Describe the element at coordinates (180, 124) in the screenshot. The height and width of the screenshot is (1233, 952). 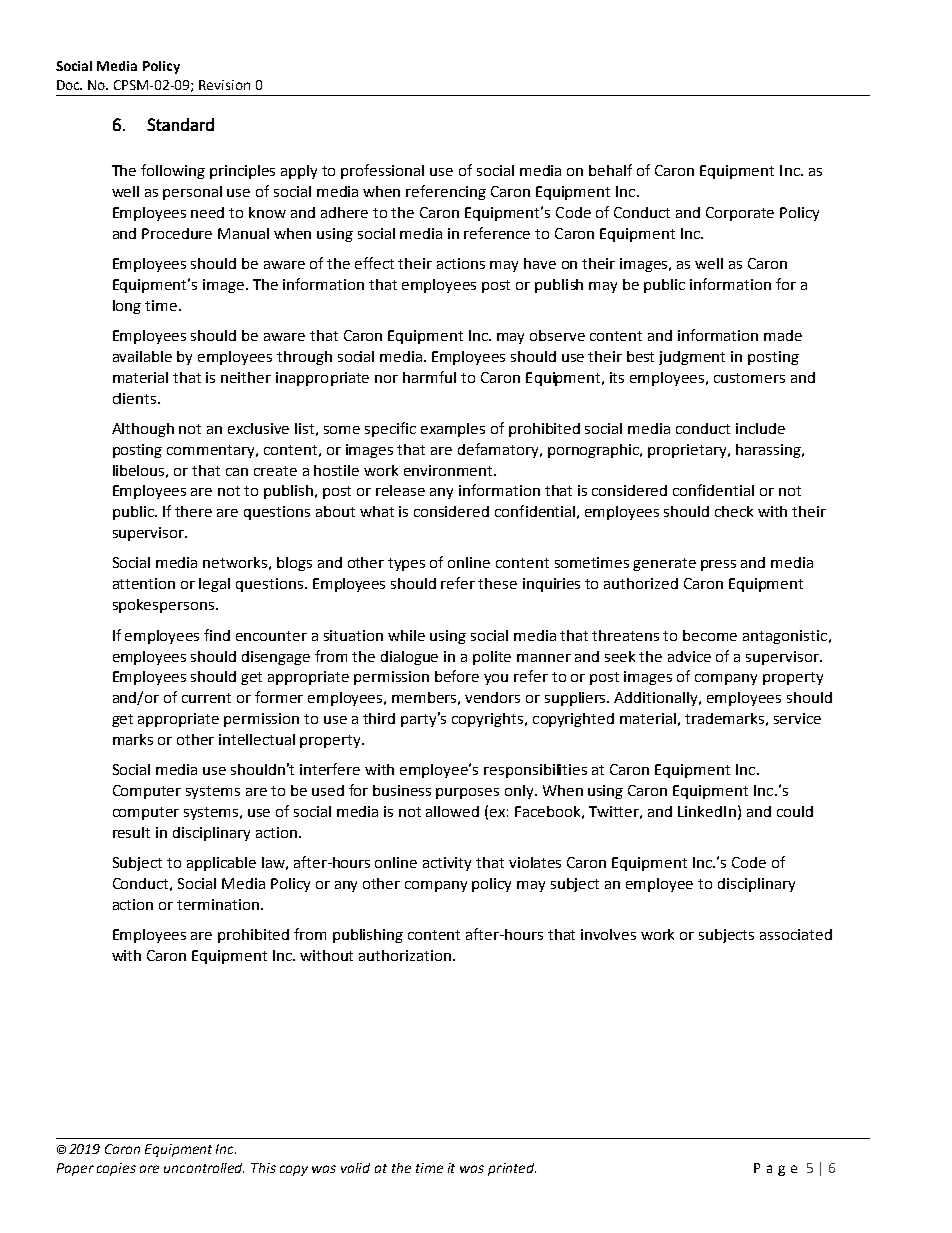
I see `Standard` at that location.
